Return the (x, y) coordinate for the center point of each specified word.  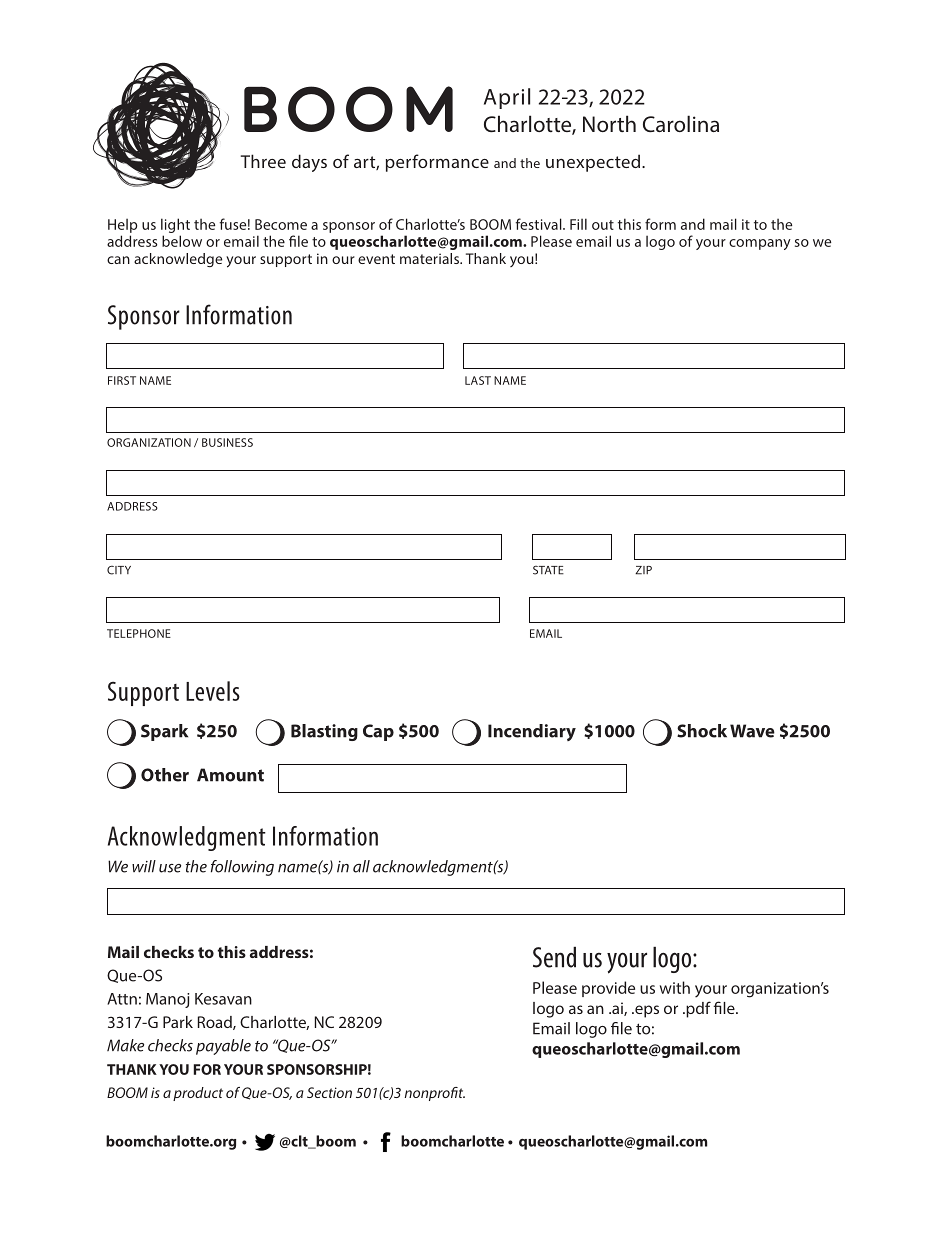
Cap (378, 732)
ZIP (643, 570)
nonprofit (435, 1094)
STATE (548, 570)
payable (223, 1047)
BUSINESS (227, 442)
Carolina (681, 123)
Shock (702, 731)
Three (263, 161)
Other (165, 775)
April (507, 98)
